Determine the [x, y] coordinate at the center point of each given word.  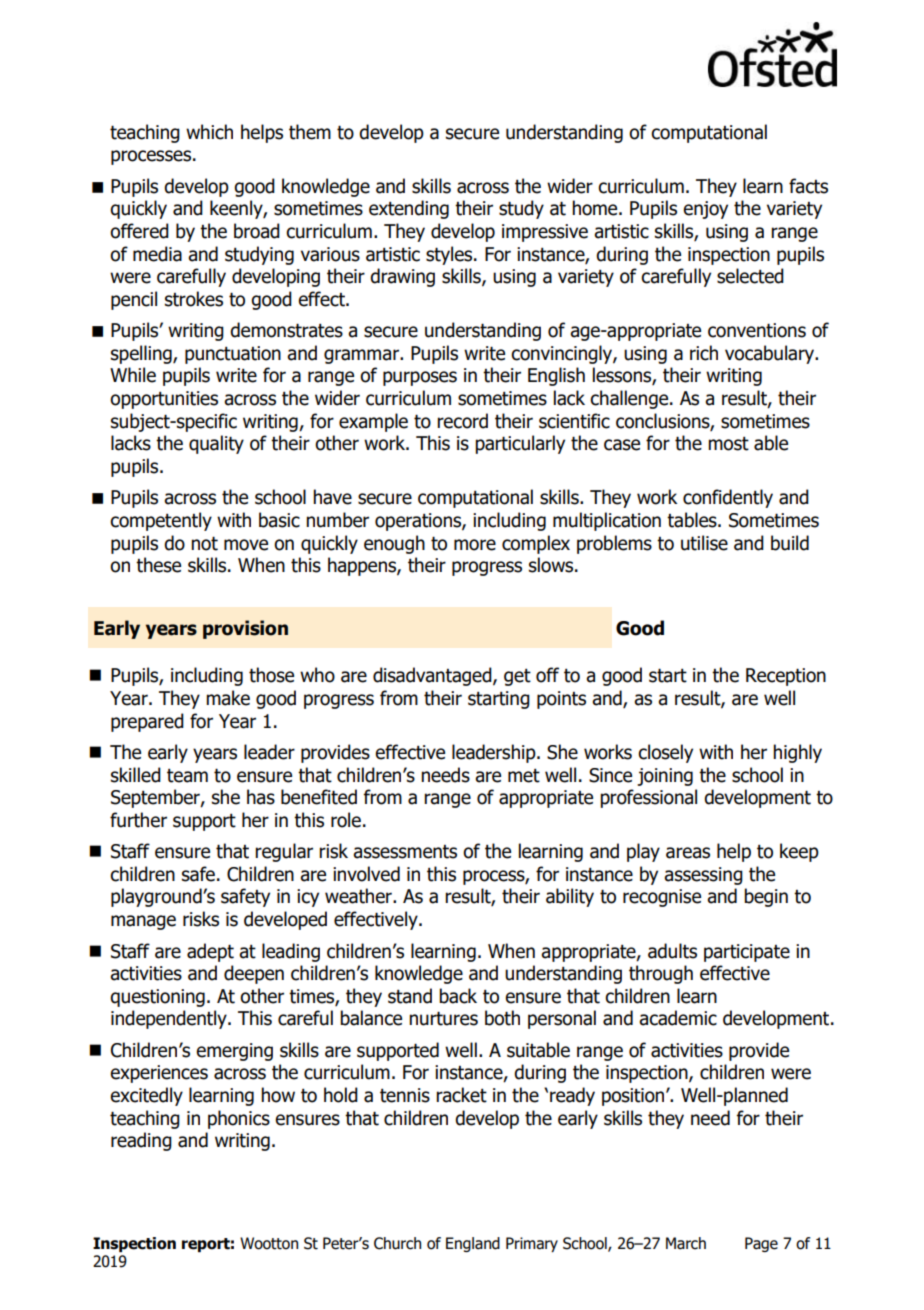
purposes [420, 378]
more [475, 545]
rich [704, 353]
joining [665, 777]
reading [141, 1141]
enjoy [705, 210]
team [187, 776]
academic [678, 1018]
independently [170, 1019]
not [204, 543]
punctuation [233, 355]
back [458, 996]
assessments [405, 852]
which [209, 132]
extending [409, 209]
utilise [704, 543]
